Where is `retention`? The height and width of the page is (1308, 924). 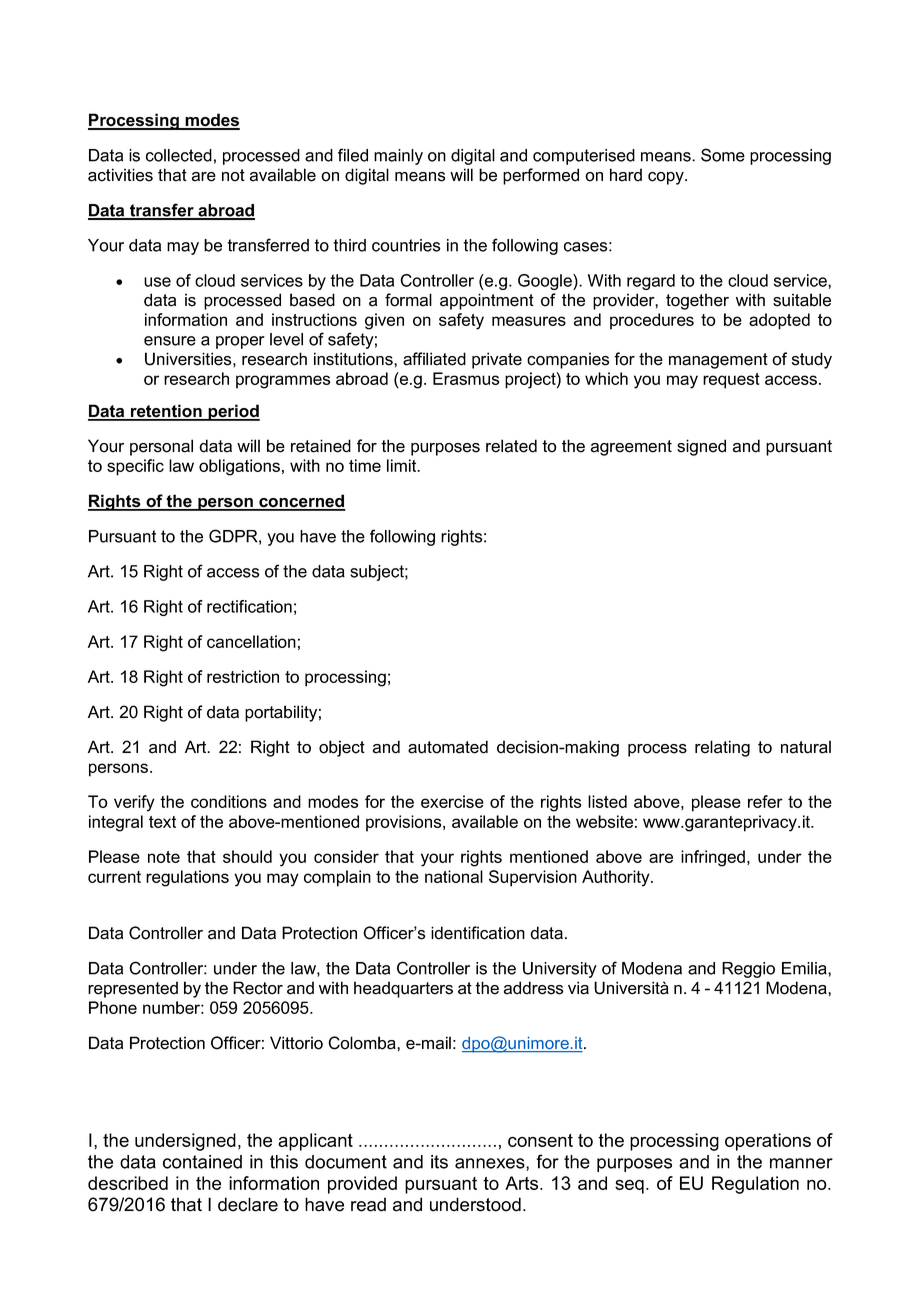 retention is located at coordinates (166, 412).
